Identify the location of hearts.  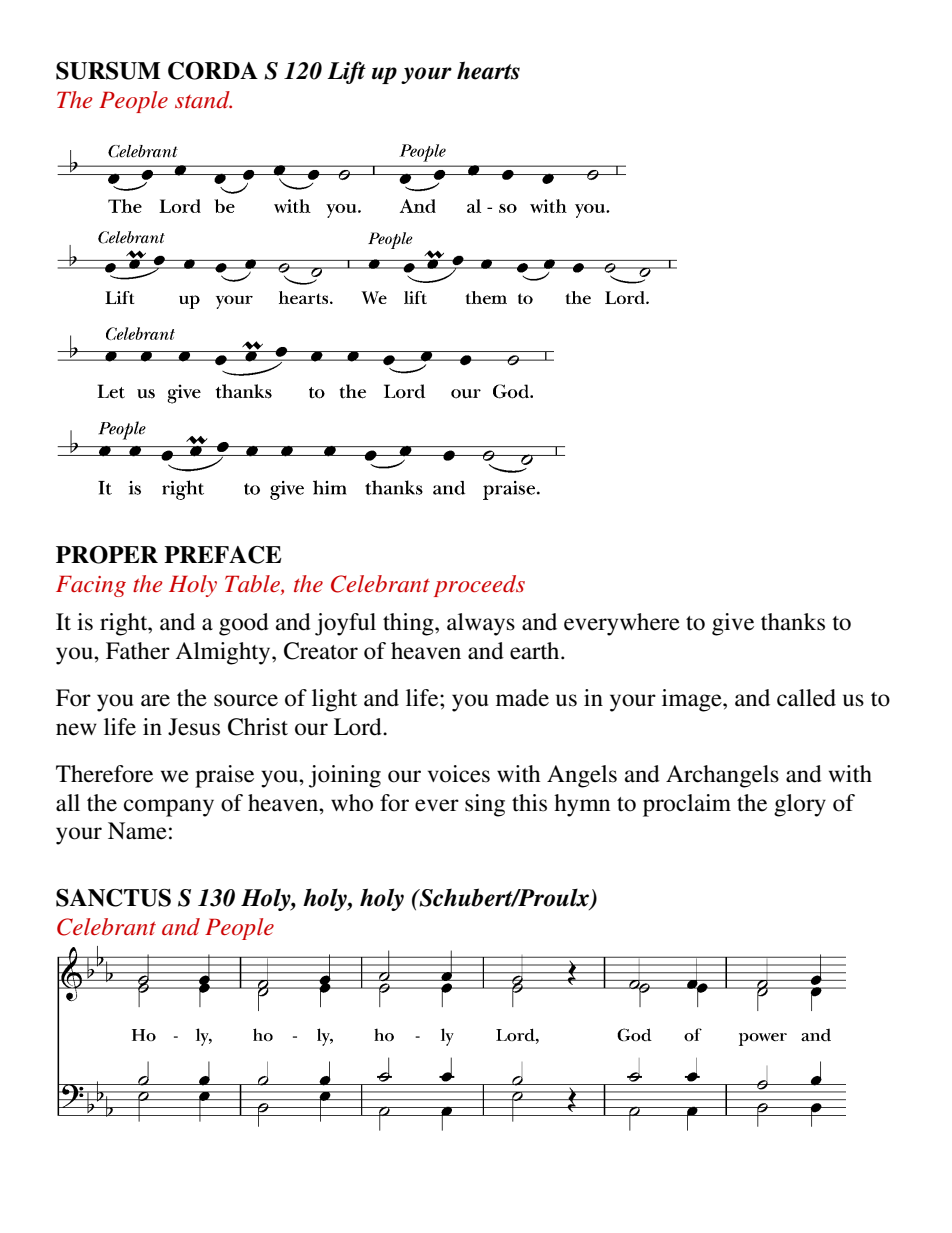
(488, 70).
